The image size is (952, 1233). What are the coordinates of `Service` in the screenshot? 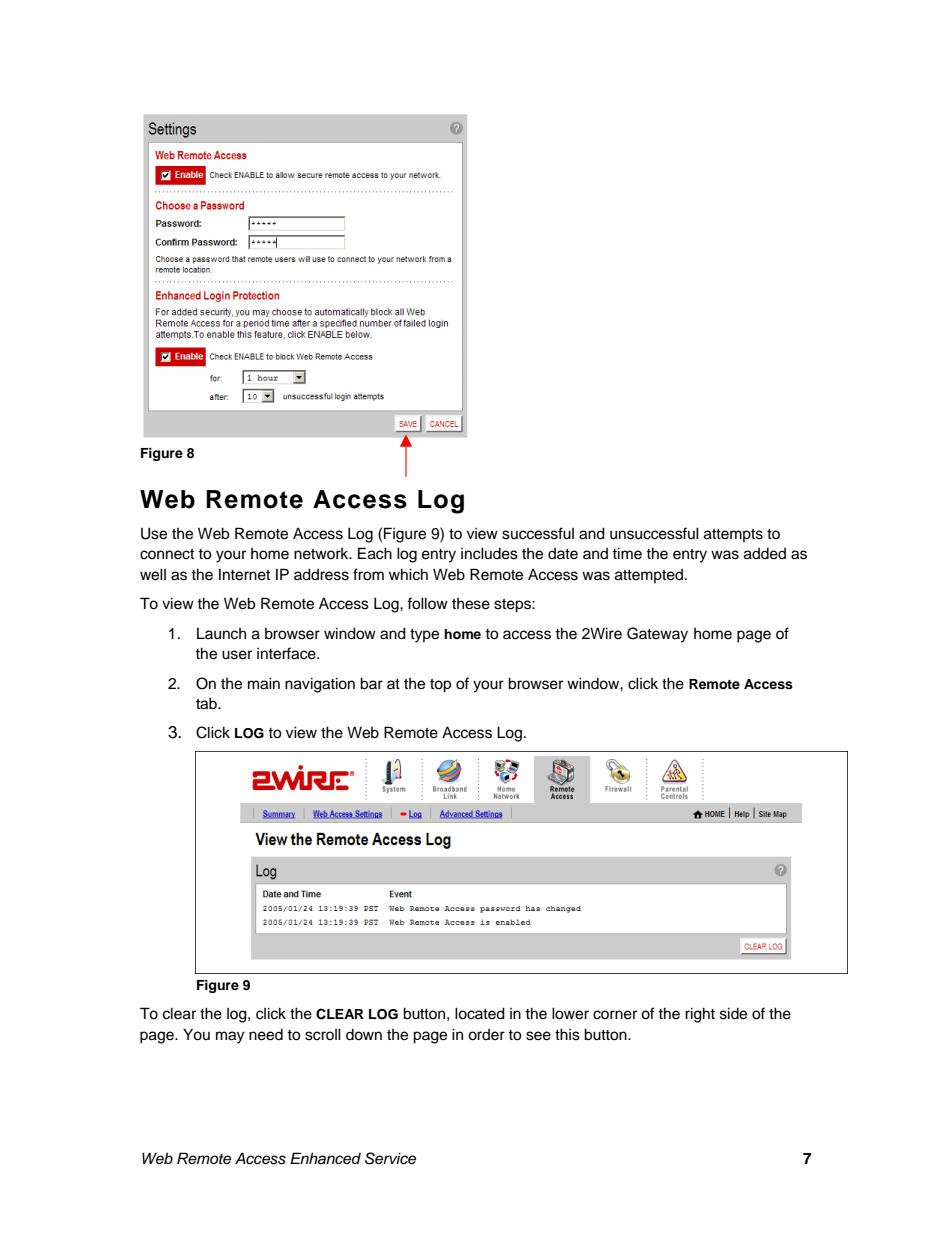 It's located at (390, 1158).
